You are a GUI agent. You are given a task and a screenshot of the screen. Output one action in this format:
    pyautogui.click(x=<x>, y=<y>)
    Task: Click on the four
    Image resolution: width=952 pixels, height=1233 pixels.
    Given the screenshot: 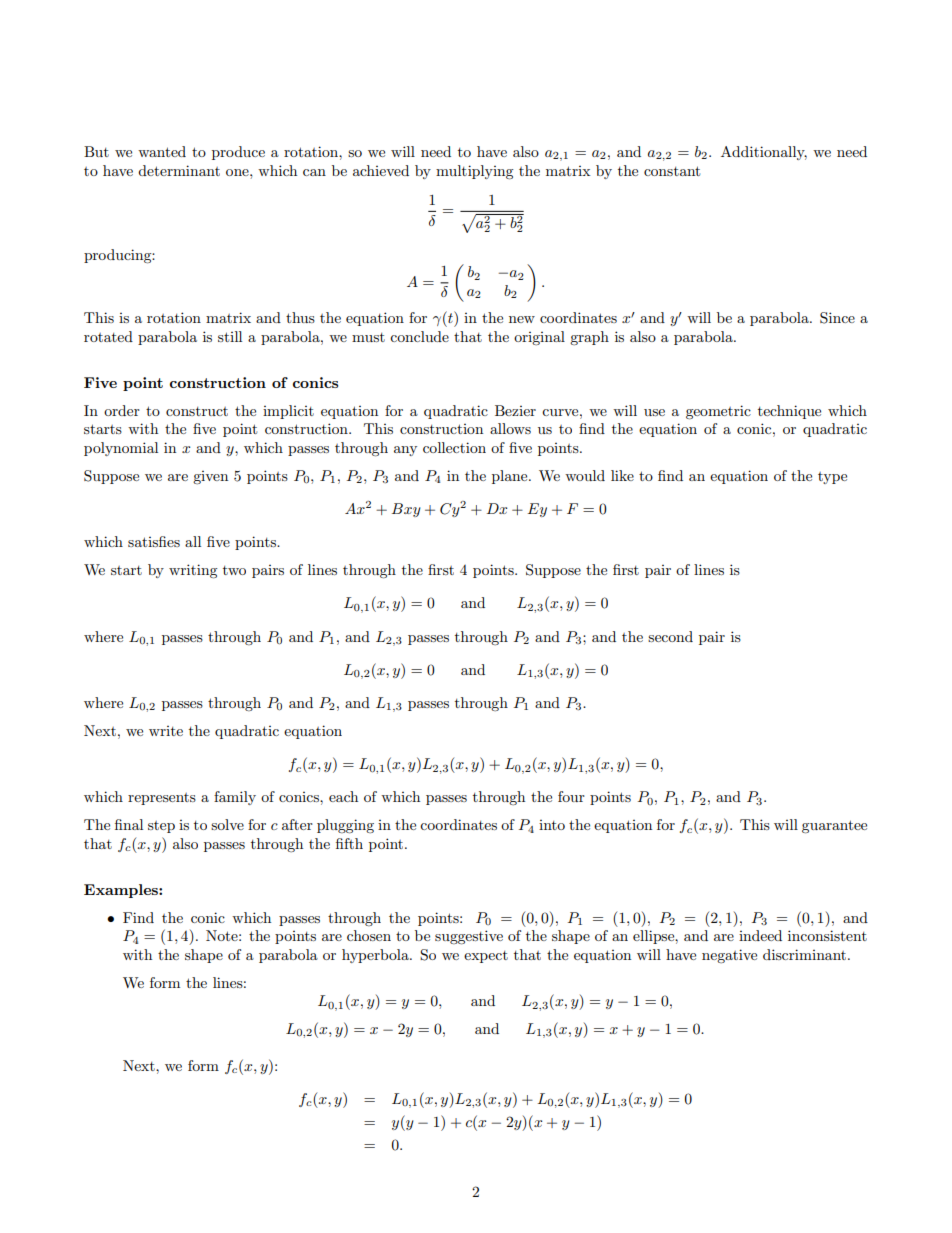 What is the action you would take?
    pyautogui.click(x=571, y=796)
